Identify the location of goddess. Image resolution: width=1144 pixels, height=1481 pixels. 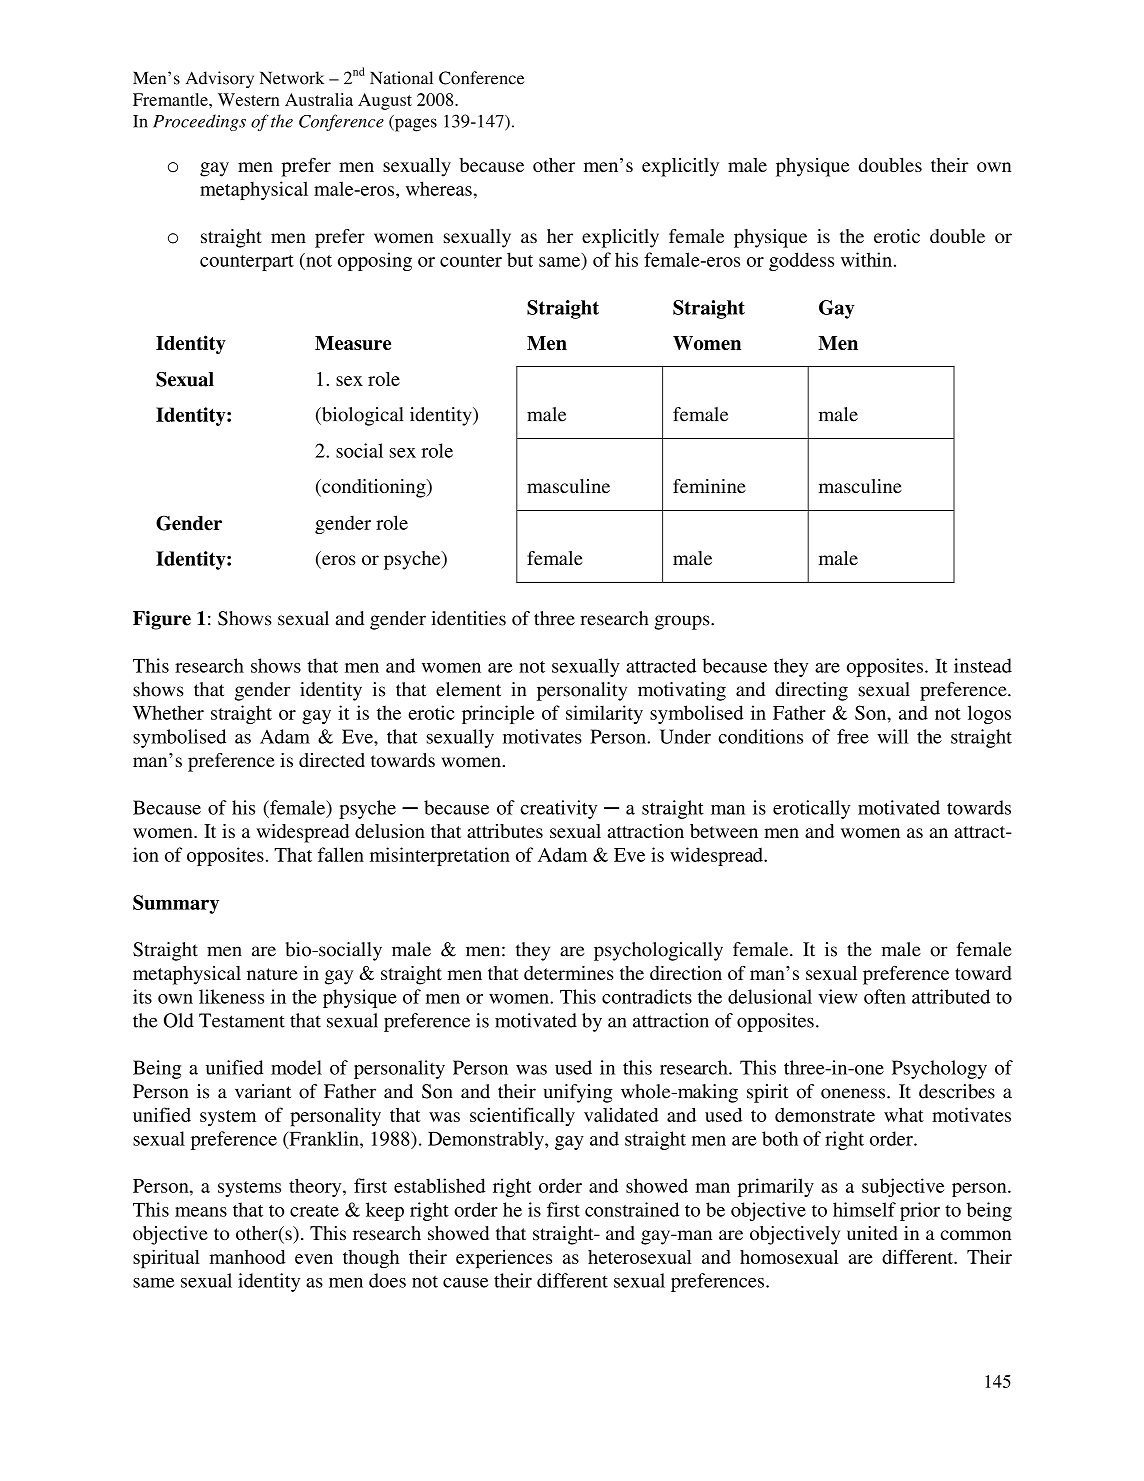
(801, 261).
